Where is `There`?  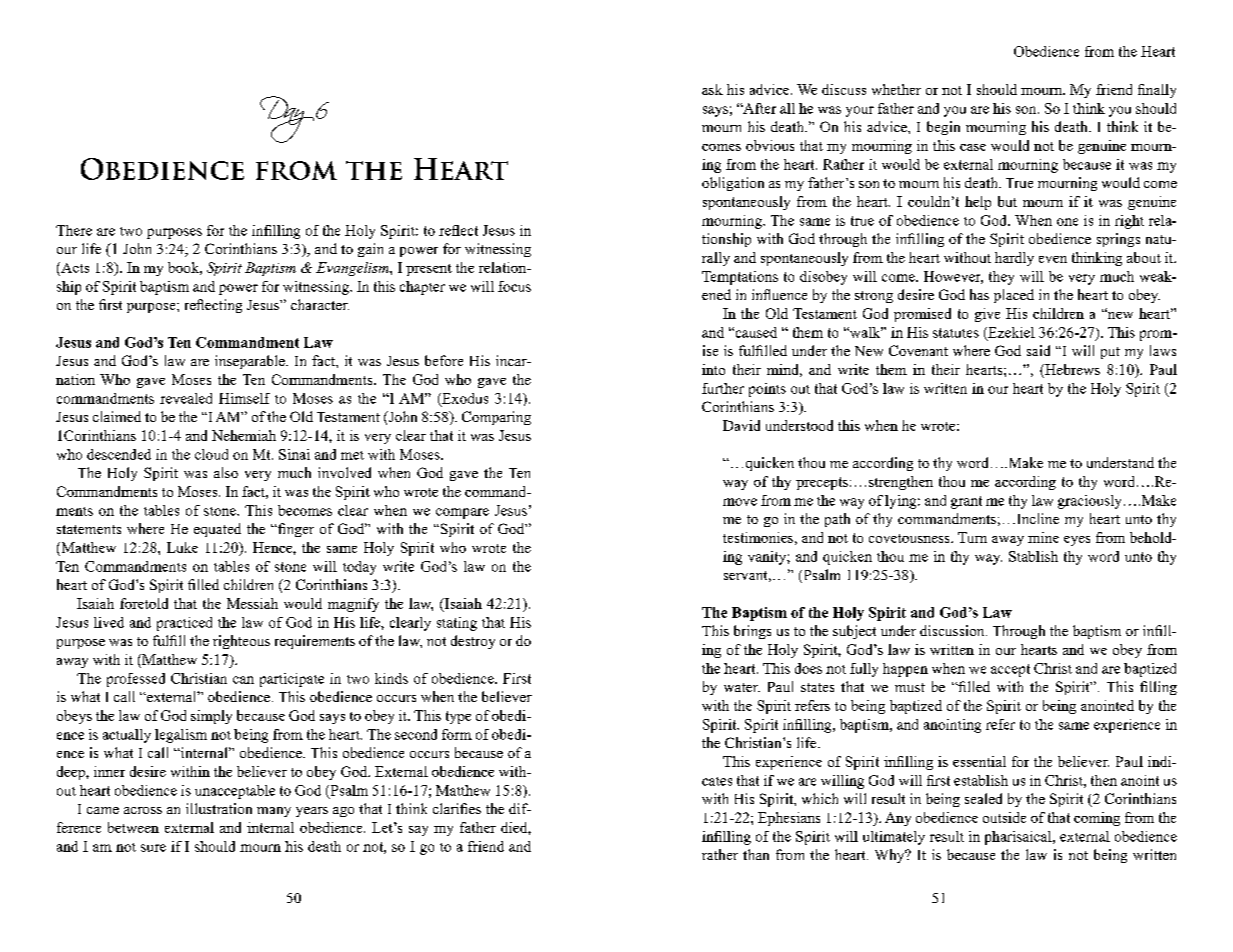
There is located at coordinates (74, 230).
